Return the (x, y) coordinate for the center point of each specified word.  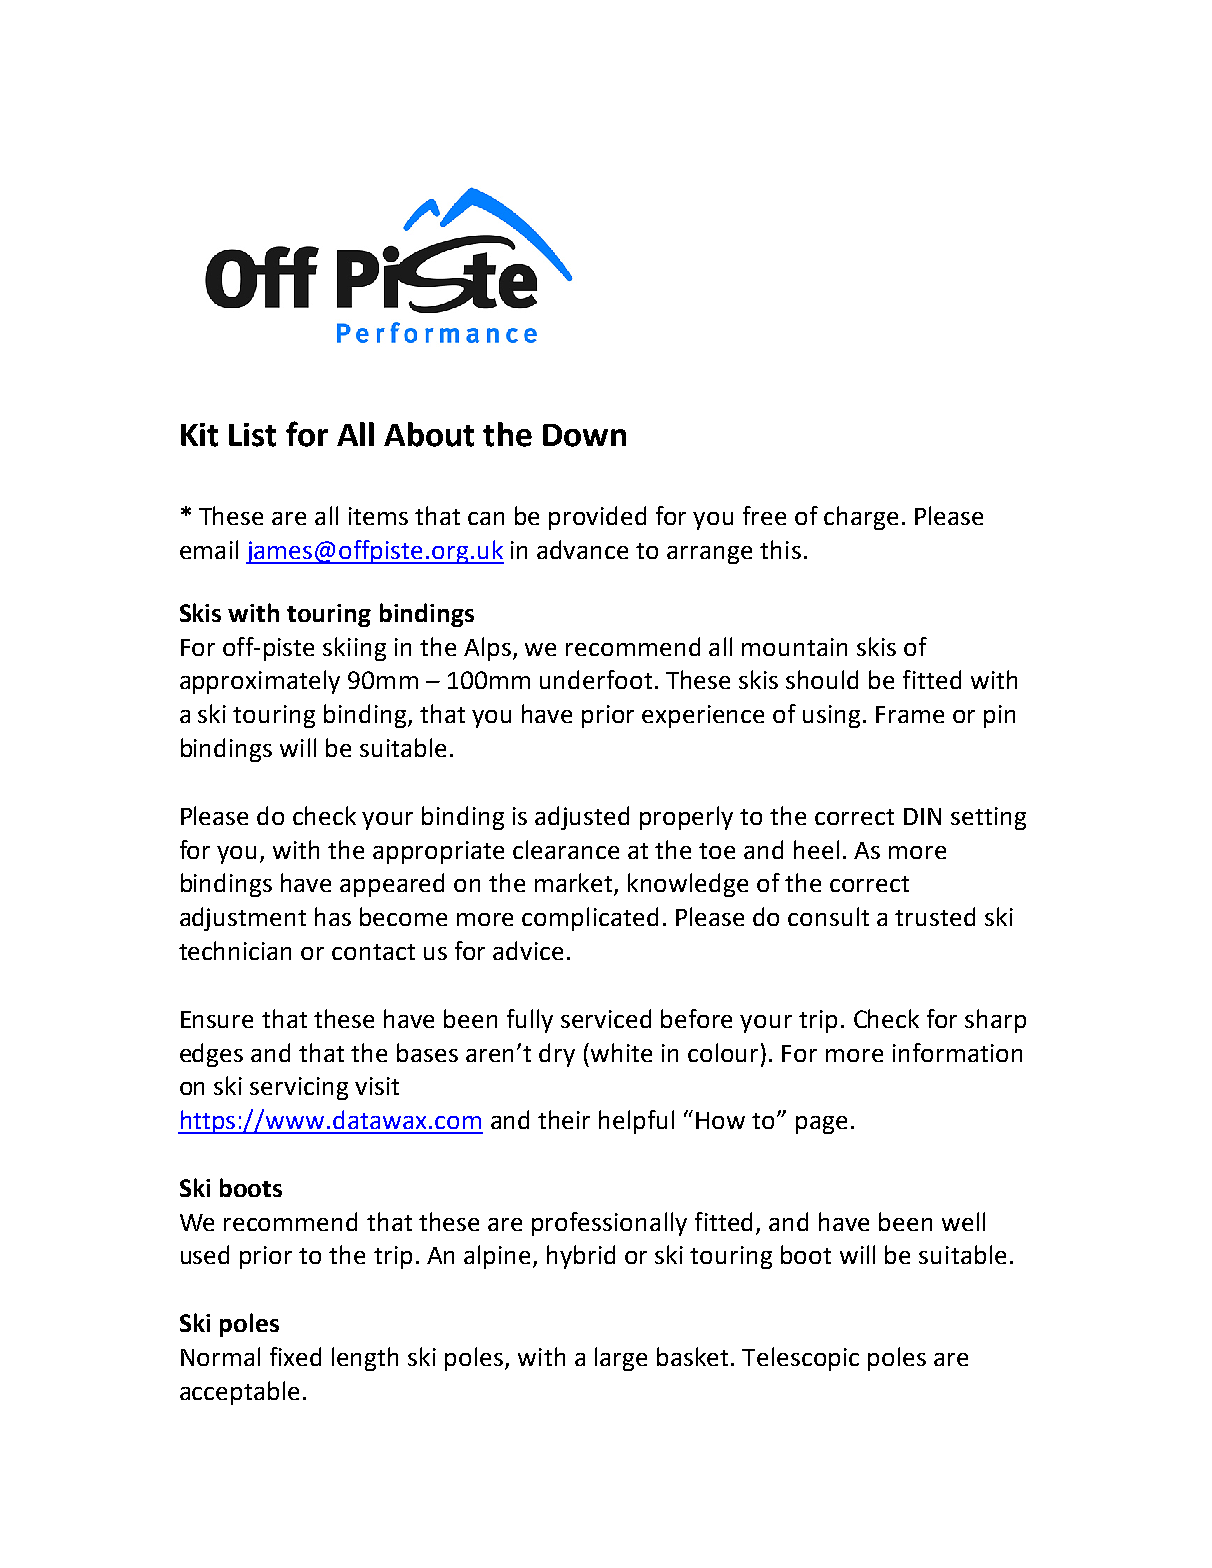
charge (861, 518)
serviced (606, 1018)
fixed (295, 1356)
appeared (392, 885)
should (822, 679)
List (252, 435)
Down (584, 435)
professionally (609, 1224)
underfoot (596, 679)
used (205, 1254)
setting (988, 818)
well (963, 1221)
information (957, 1052)
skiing (354, 649)
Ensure (217, 1019)
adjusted (582, 818)
